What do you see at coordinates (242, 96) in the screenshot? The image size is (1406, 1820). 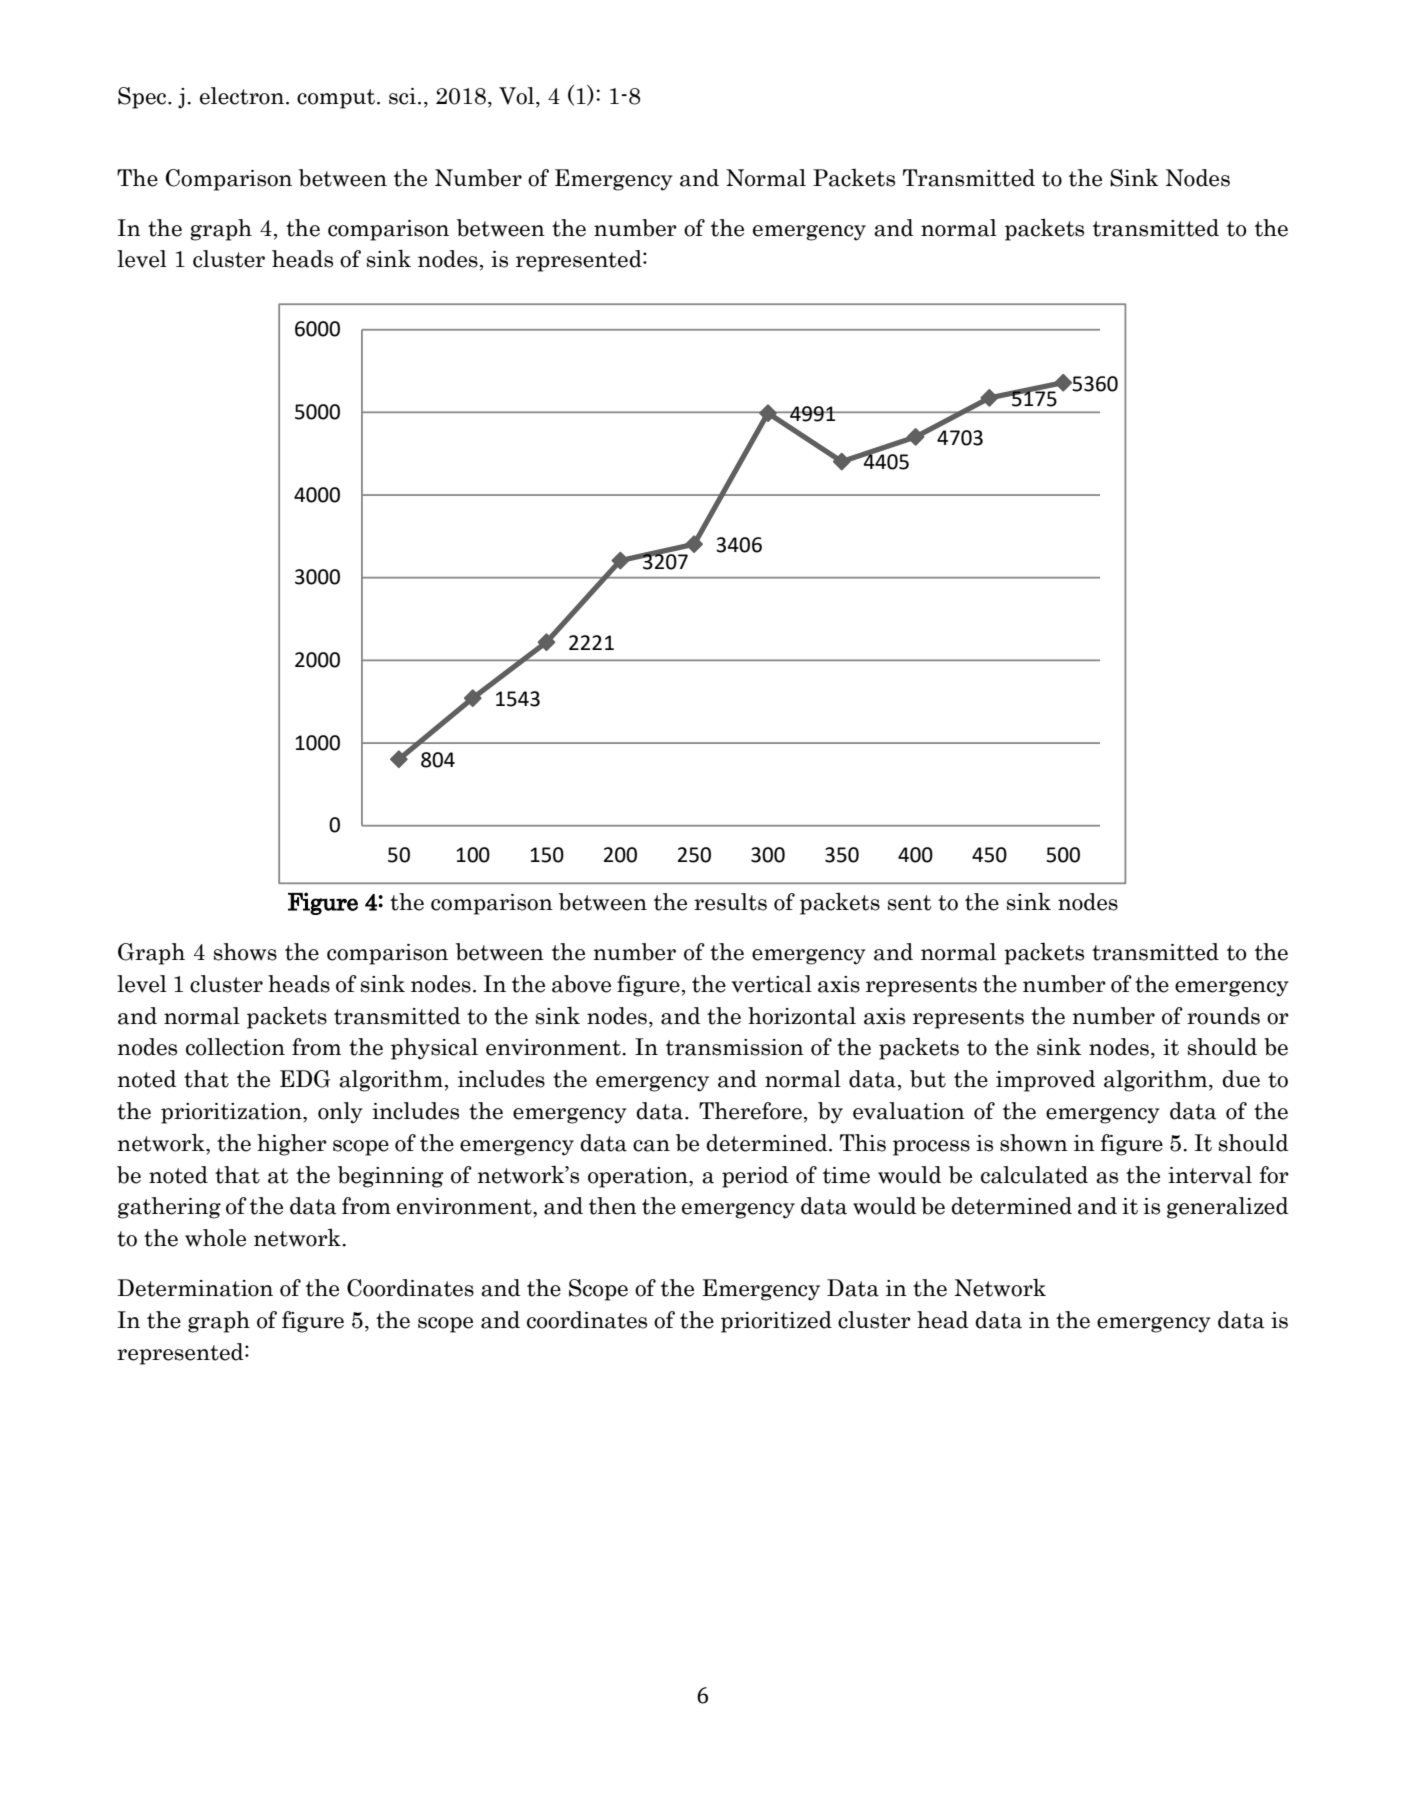 I see `electron` at bounding box center [242, 96].
